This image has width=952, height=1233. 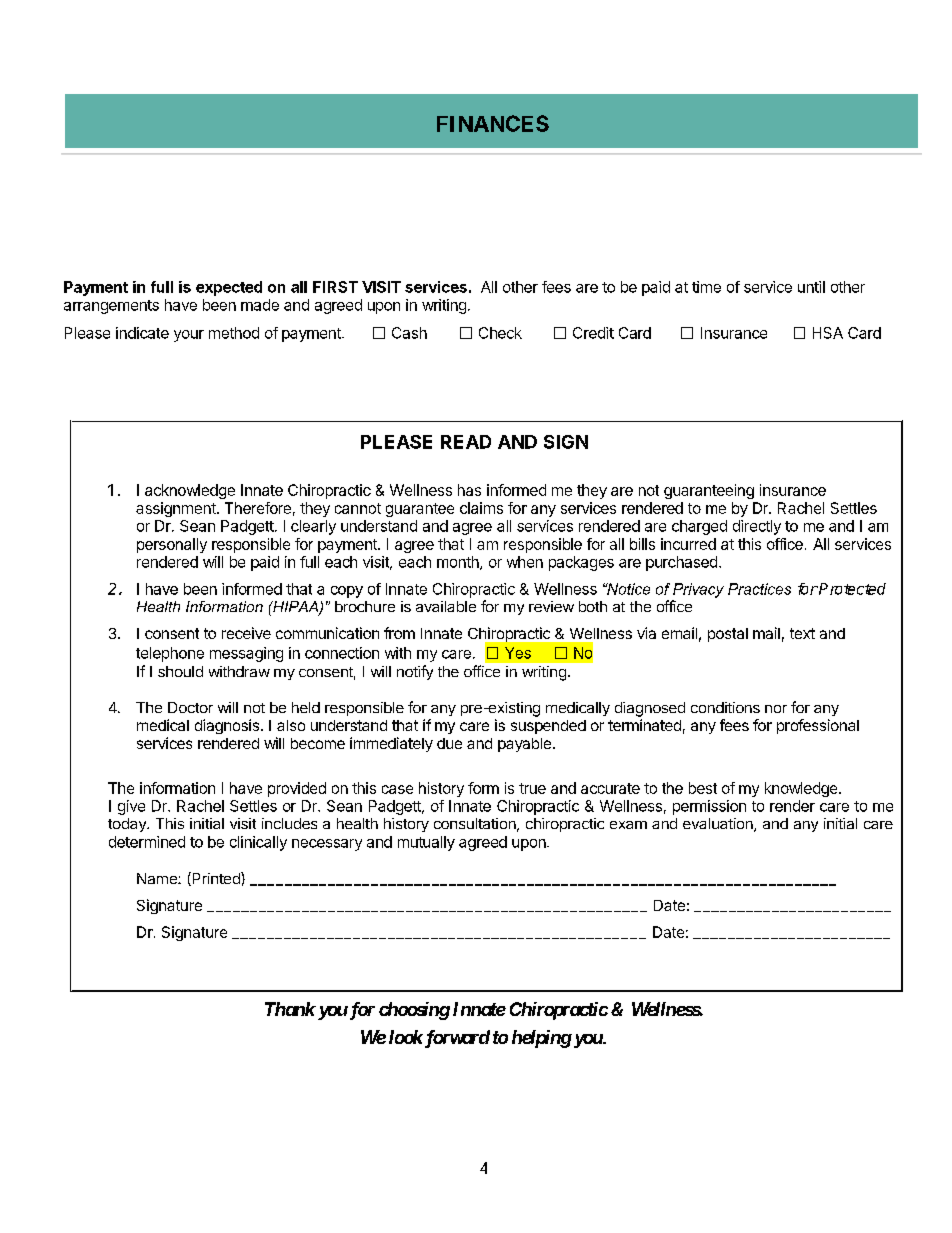 I want to click on expected, so click(x=229, y=288).
